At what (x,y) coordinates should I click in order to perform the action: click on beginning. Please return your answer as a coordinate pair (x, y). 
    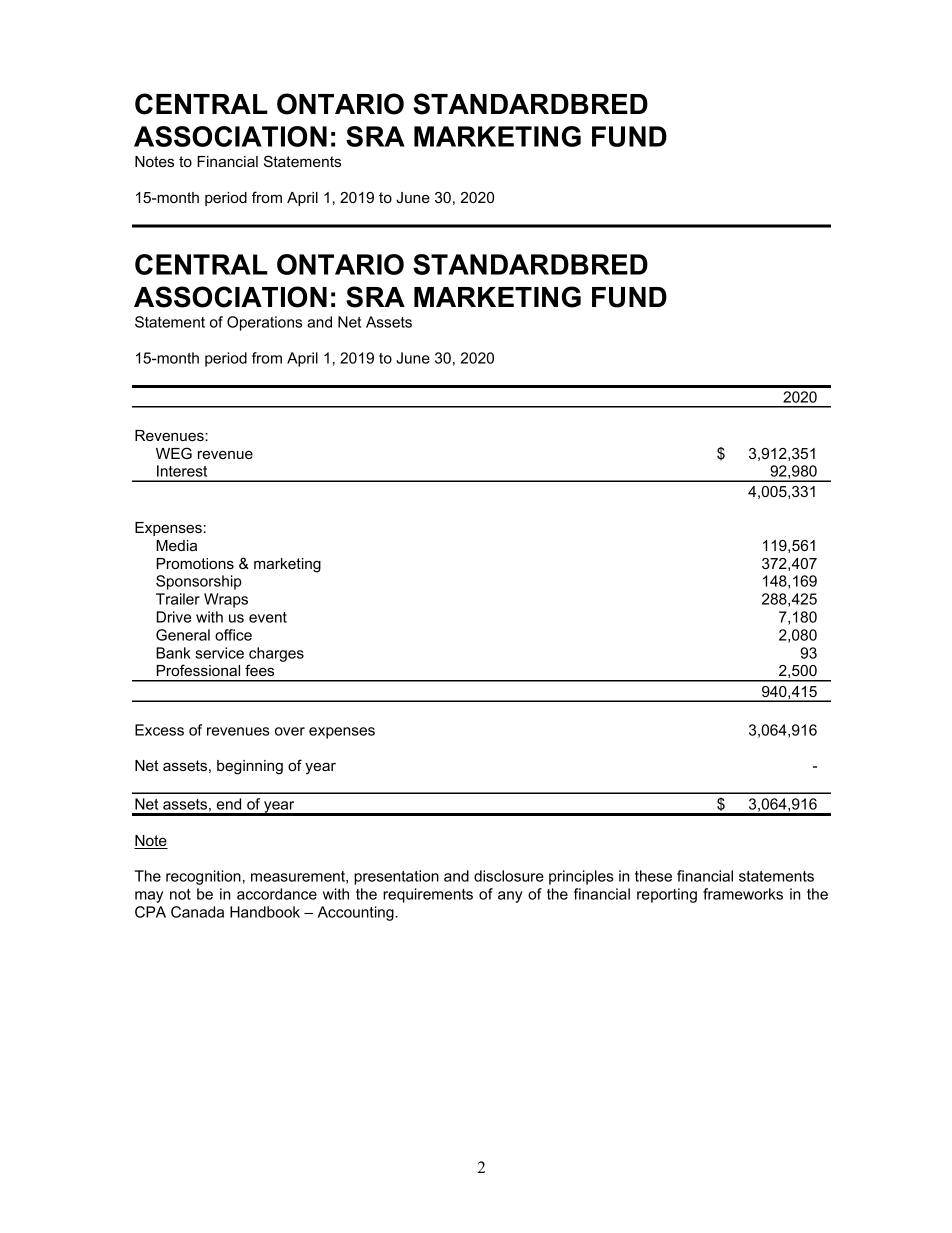
    Looking at the image, I should click on (250, 767).
